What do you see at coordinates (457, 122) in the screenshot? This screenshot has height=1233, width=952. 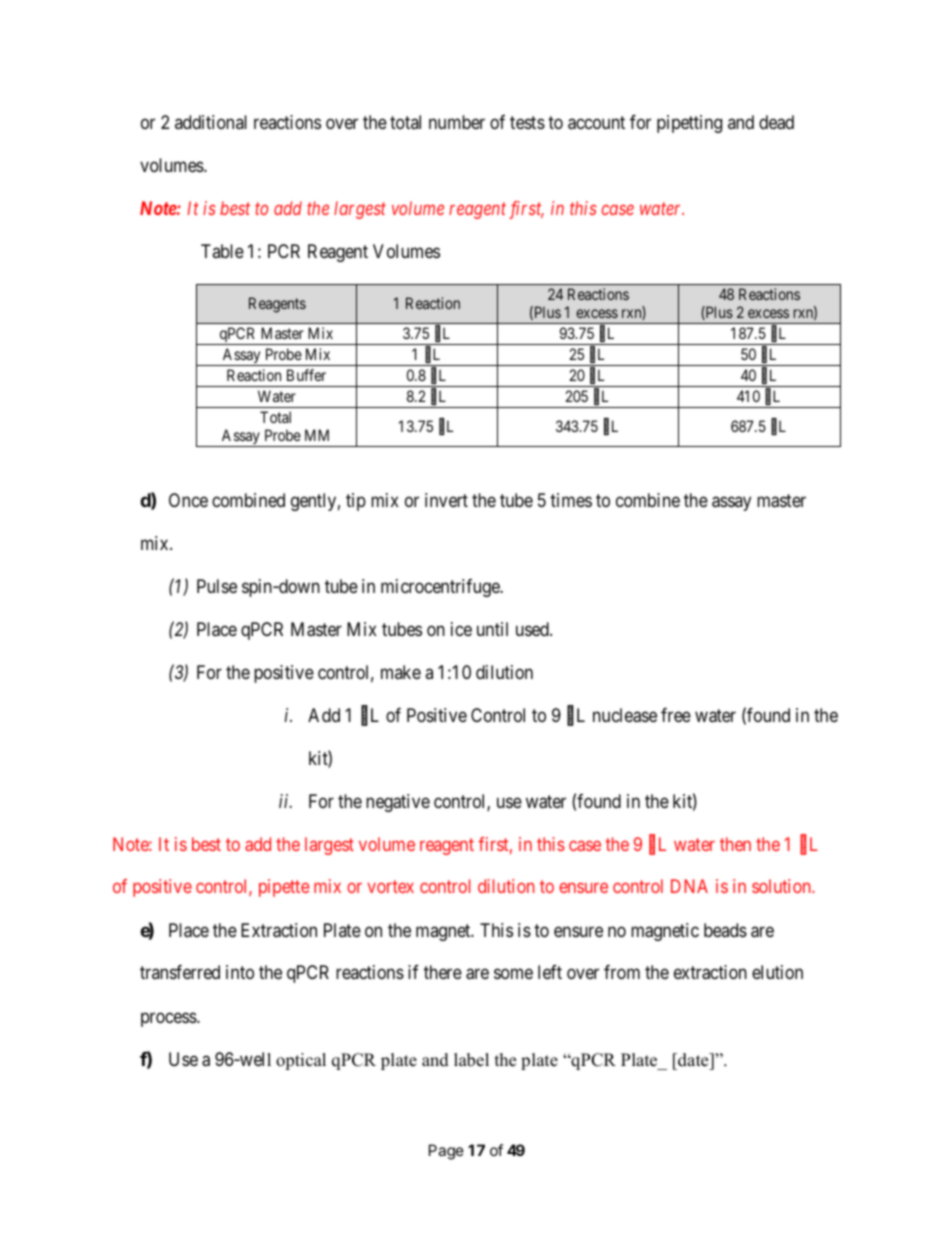 I see `number` at bounding box center [457, 122].
